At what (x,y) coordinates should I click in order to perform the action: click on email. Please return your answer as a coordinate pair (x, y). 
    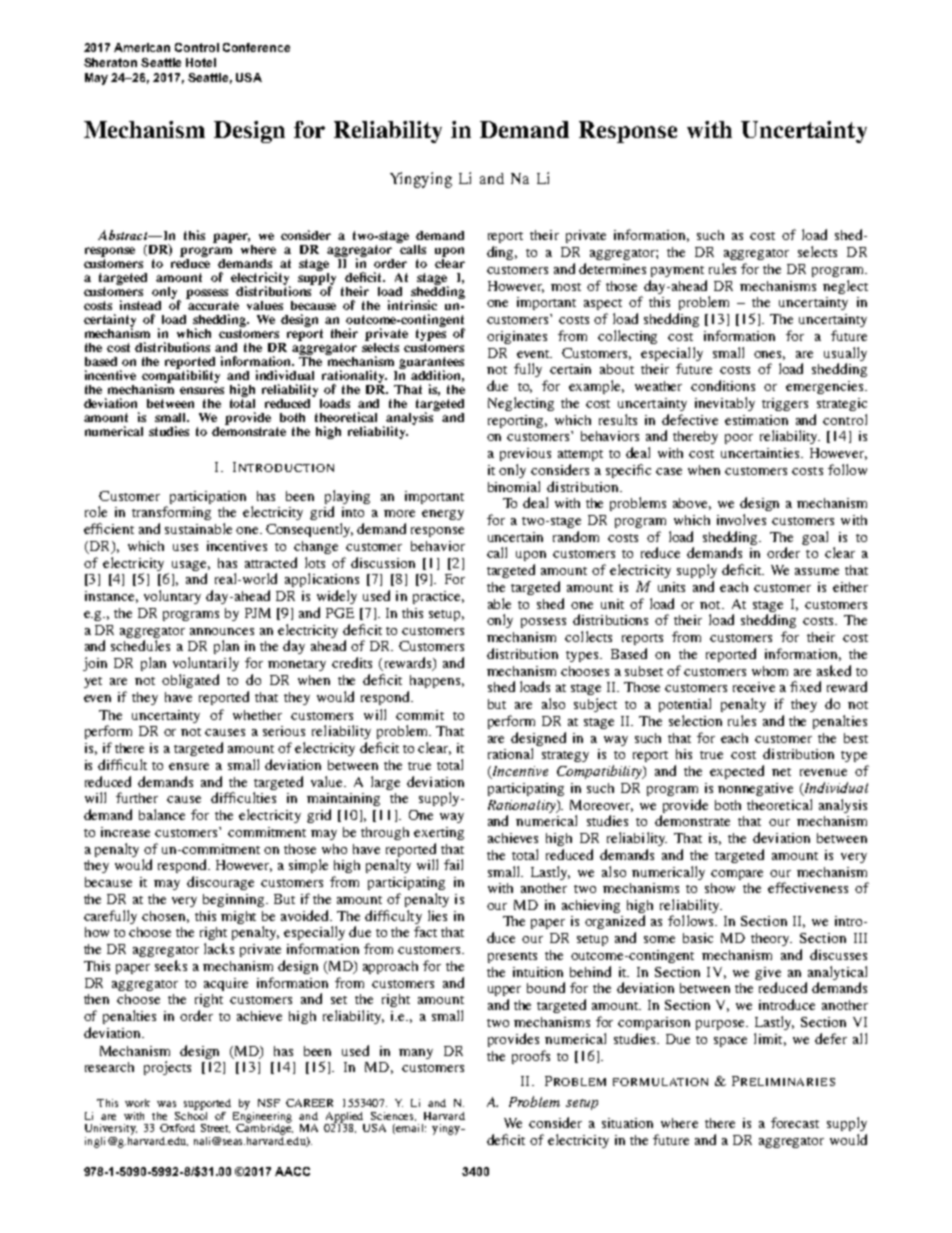
    Looking at the image, I should click on (411, 1128).
